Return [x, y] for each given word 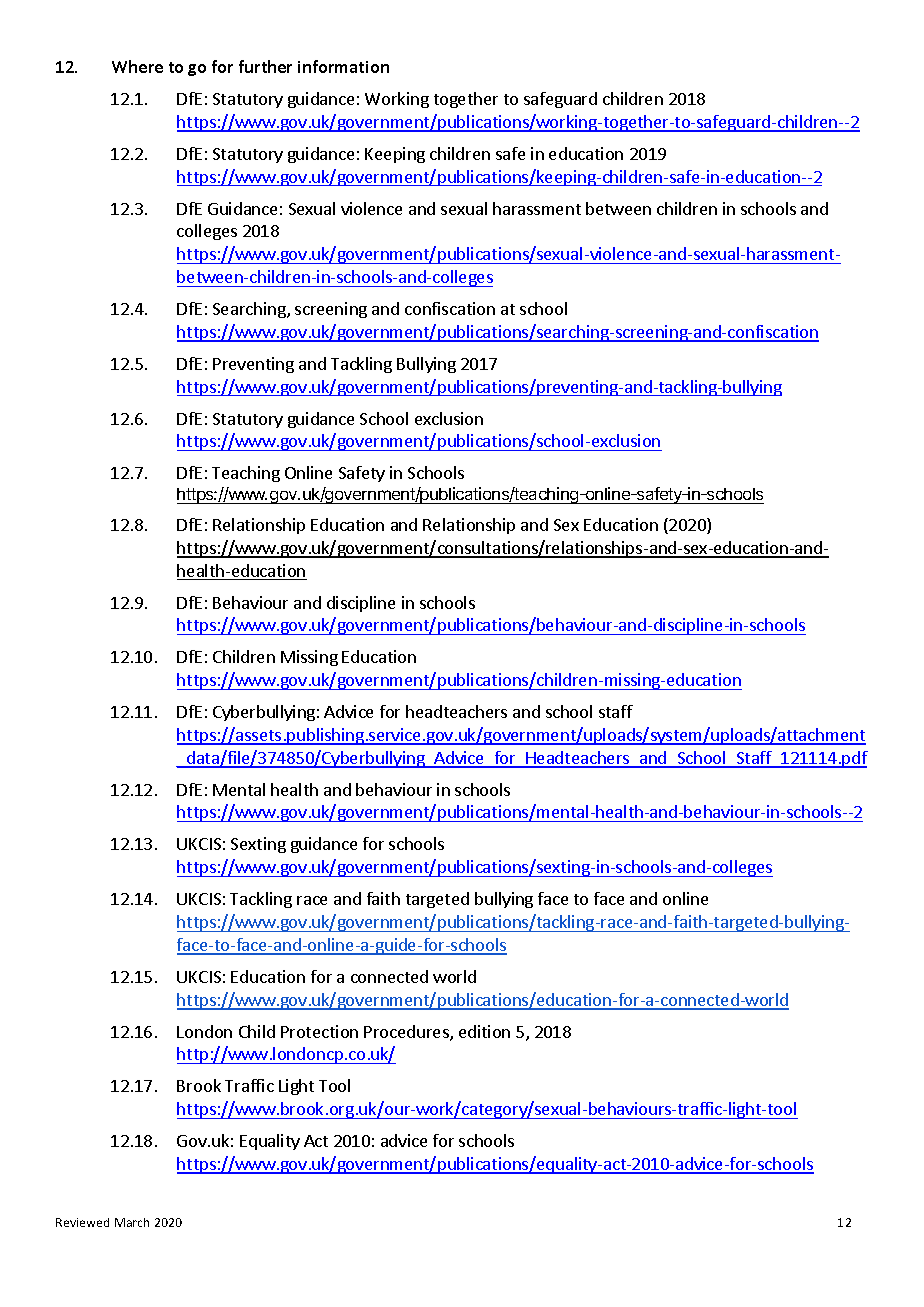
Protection [319, 1031]
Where [137, 66]
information [343, 66]
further [265, 66]
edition [484, 1031]
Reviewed [82, 1222]
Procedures [407, 1033]
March [132, 1222]
